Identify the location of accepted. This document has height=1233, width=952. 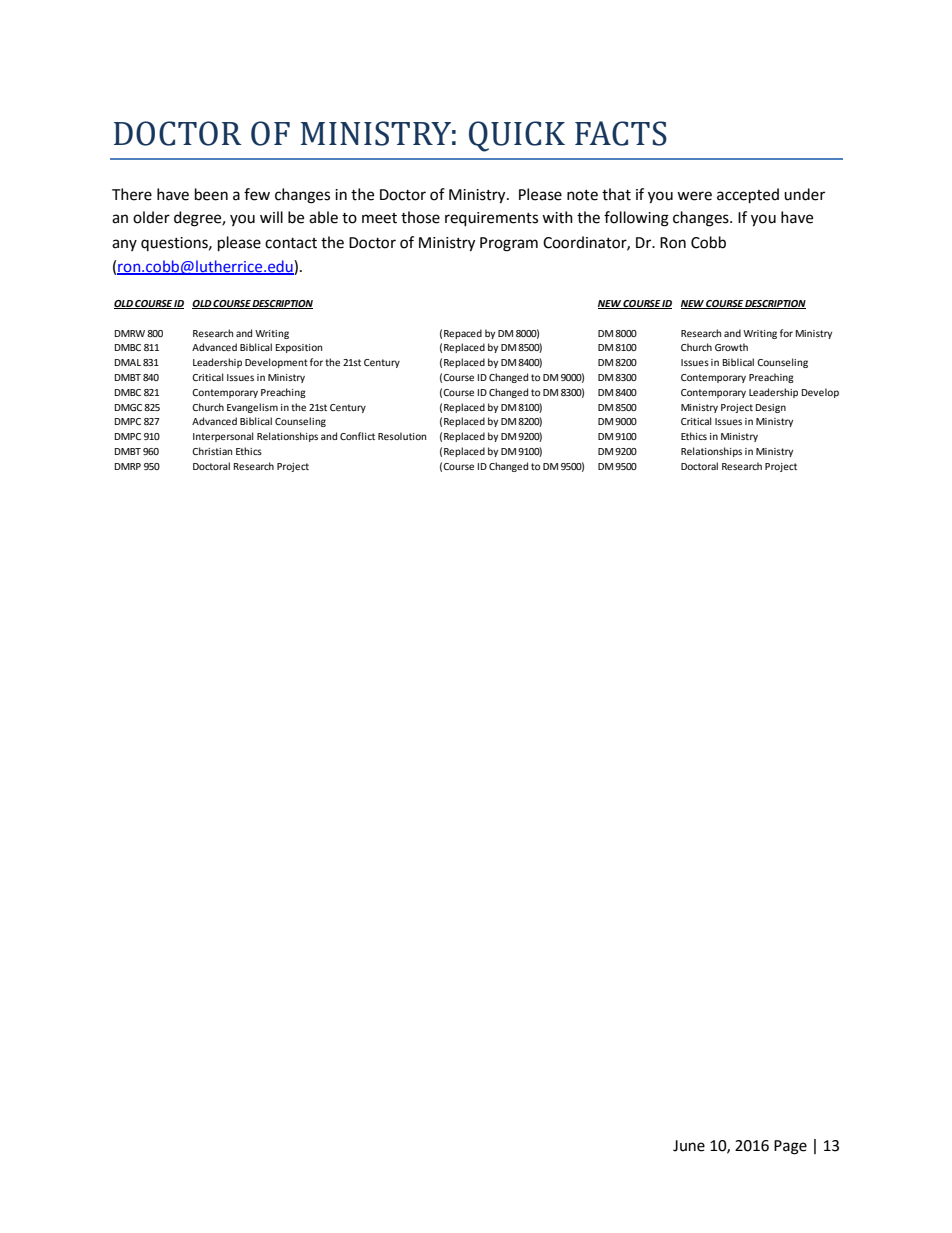
(748, 196).
